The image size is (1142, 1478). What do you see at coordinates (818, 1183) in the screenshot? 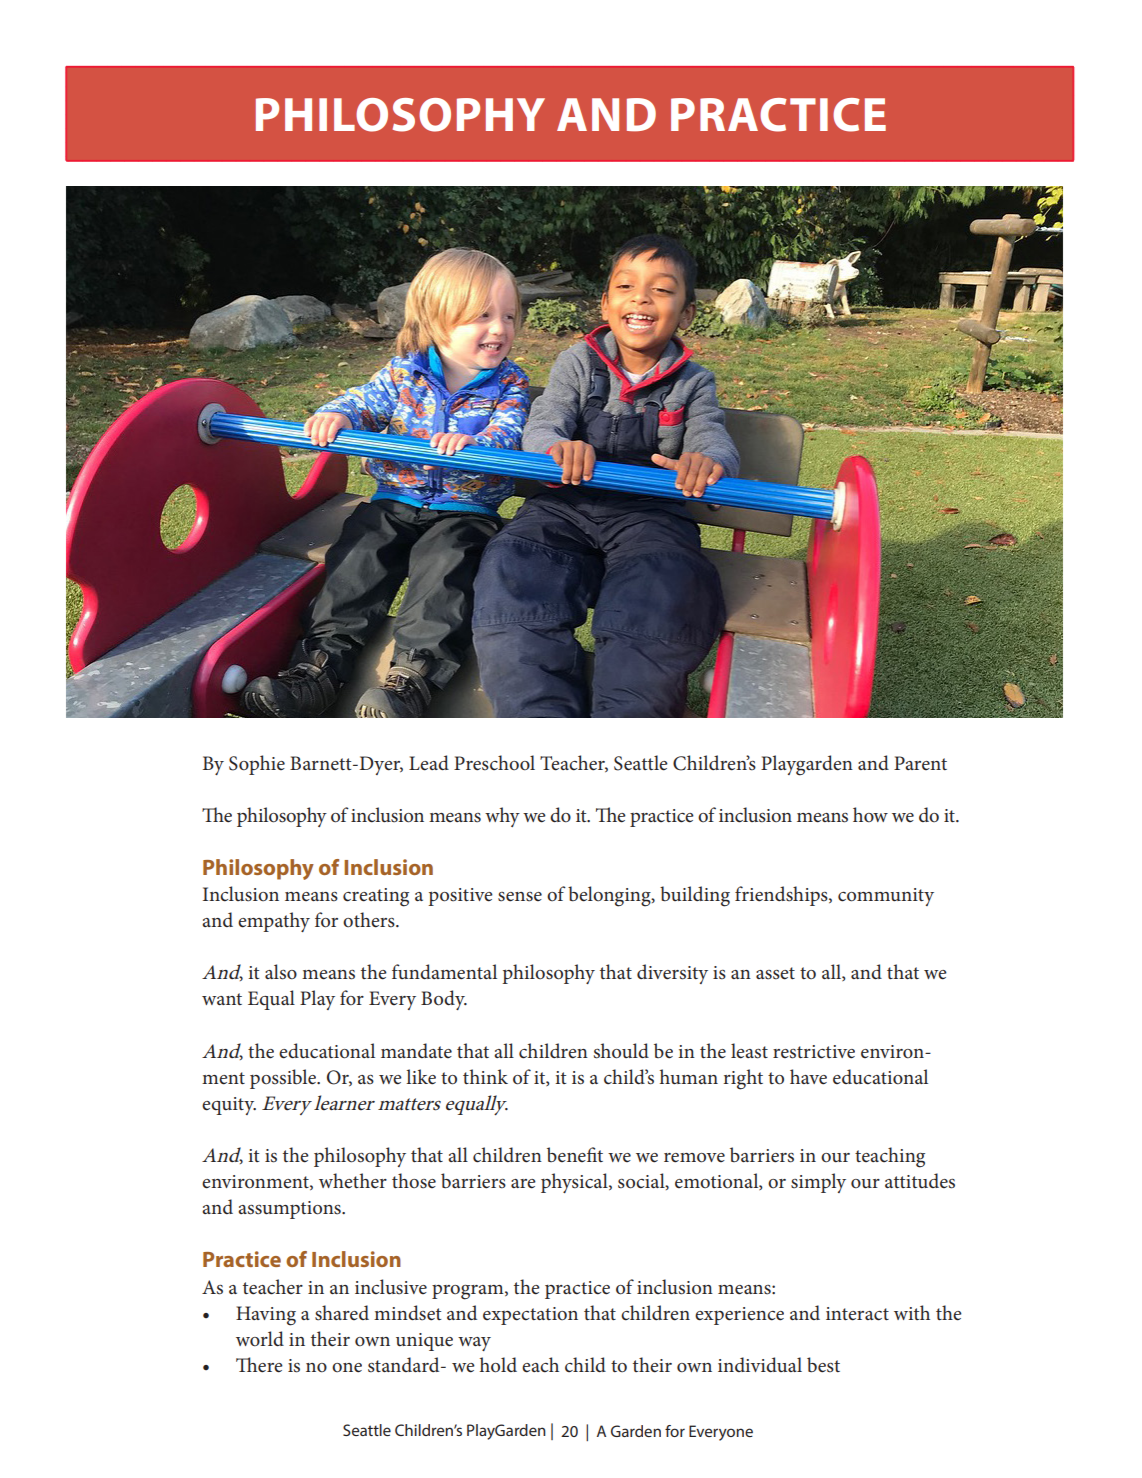
I see `simply` at bounding box center [818, 1183].
